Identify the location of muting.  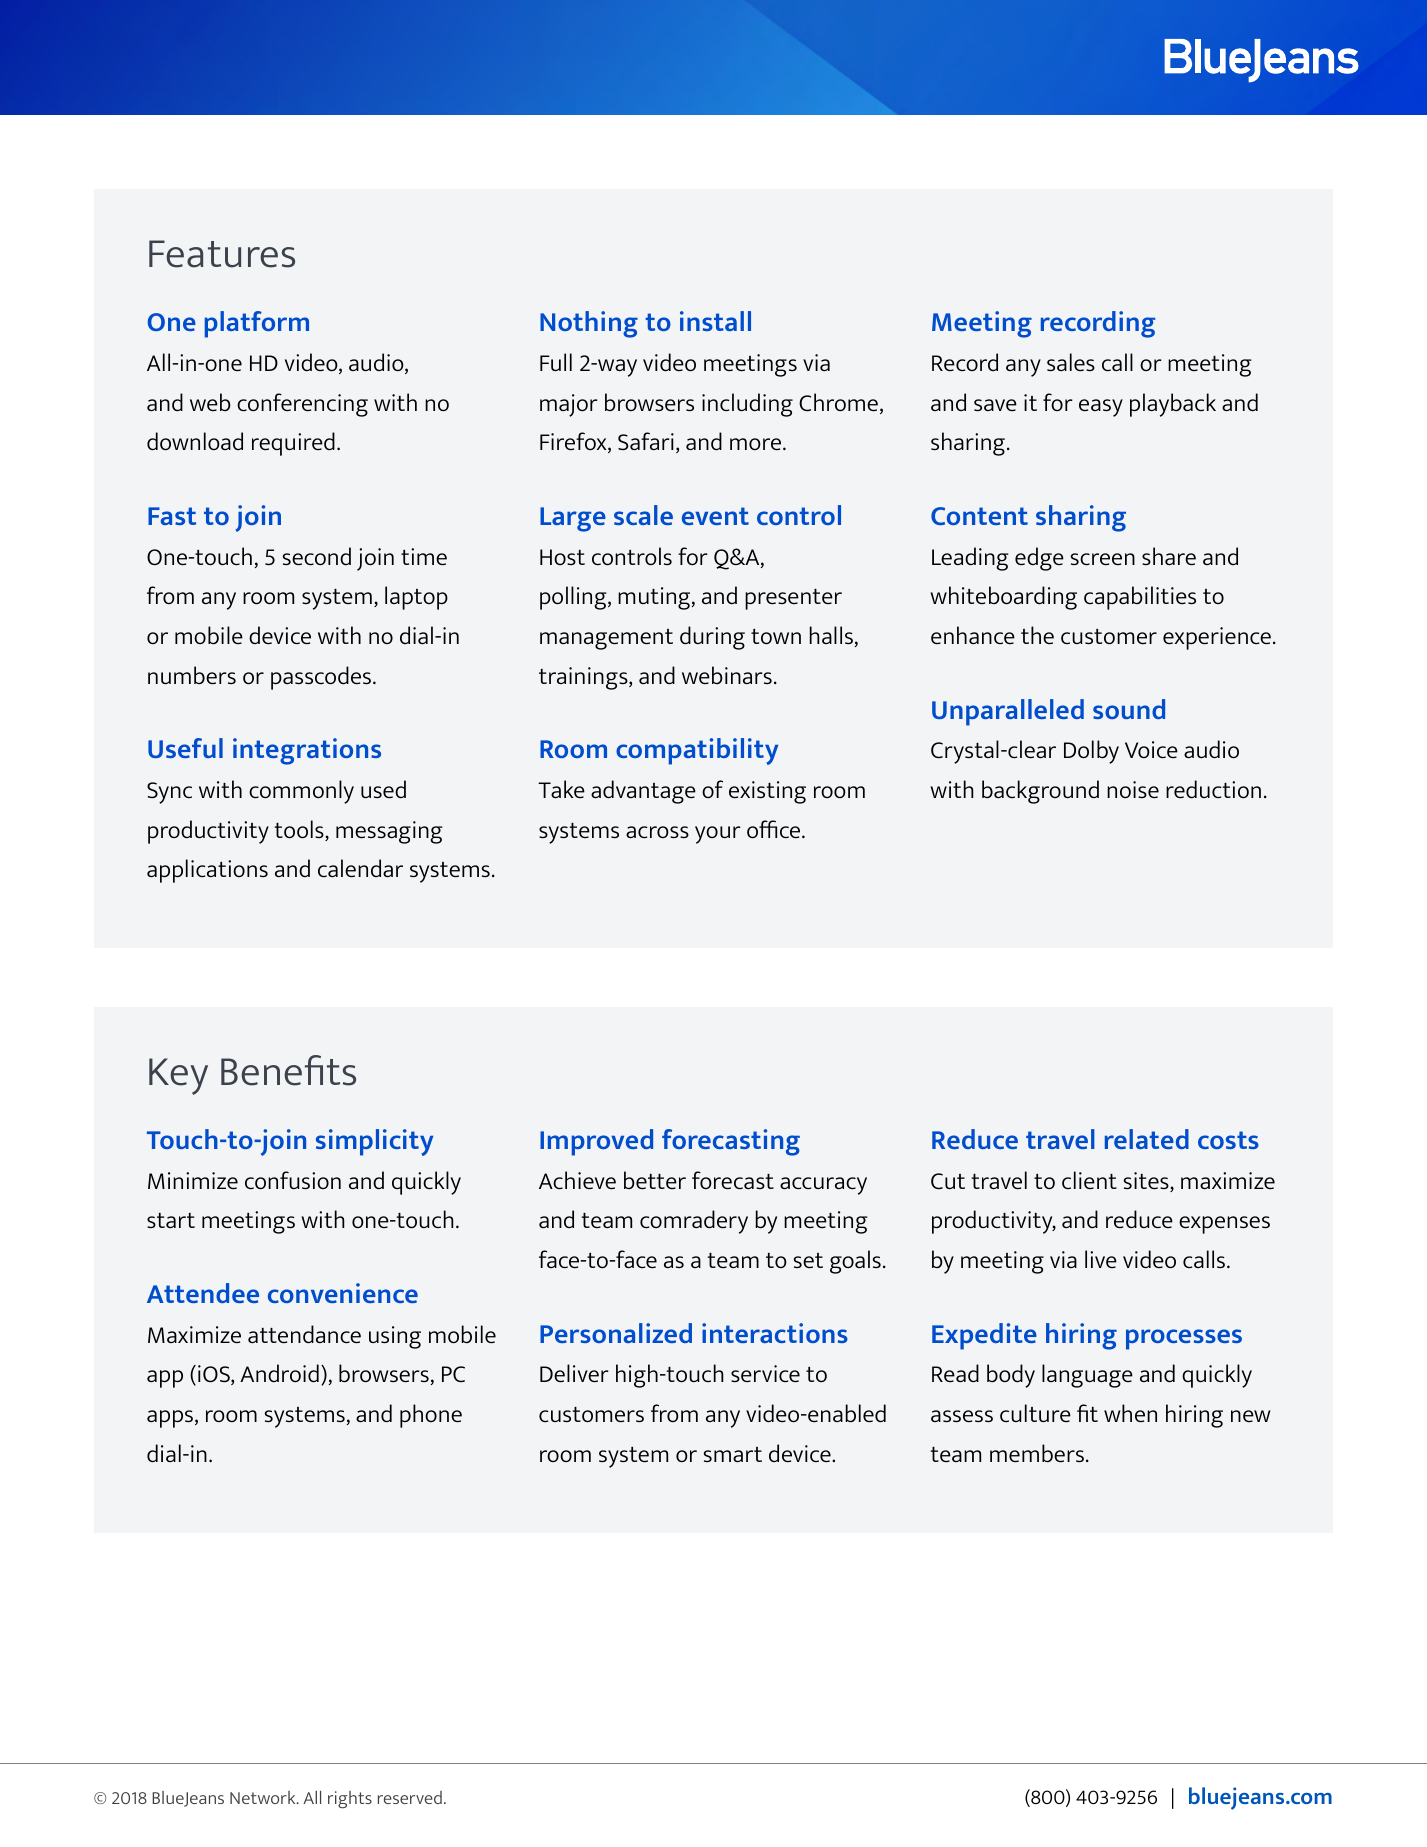
(655, 598).
